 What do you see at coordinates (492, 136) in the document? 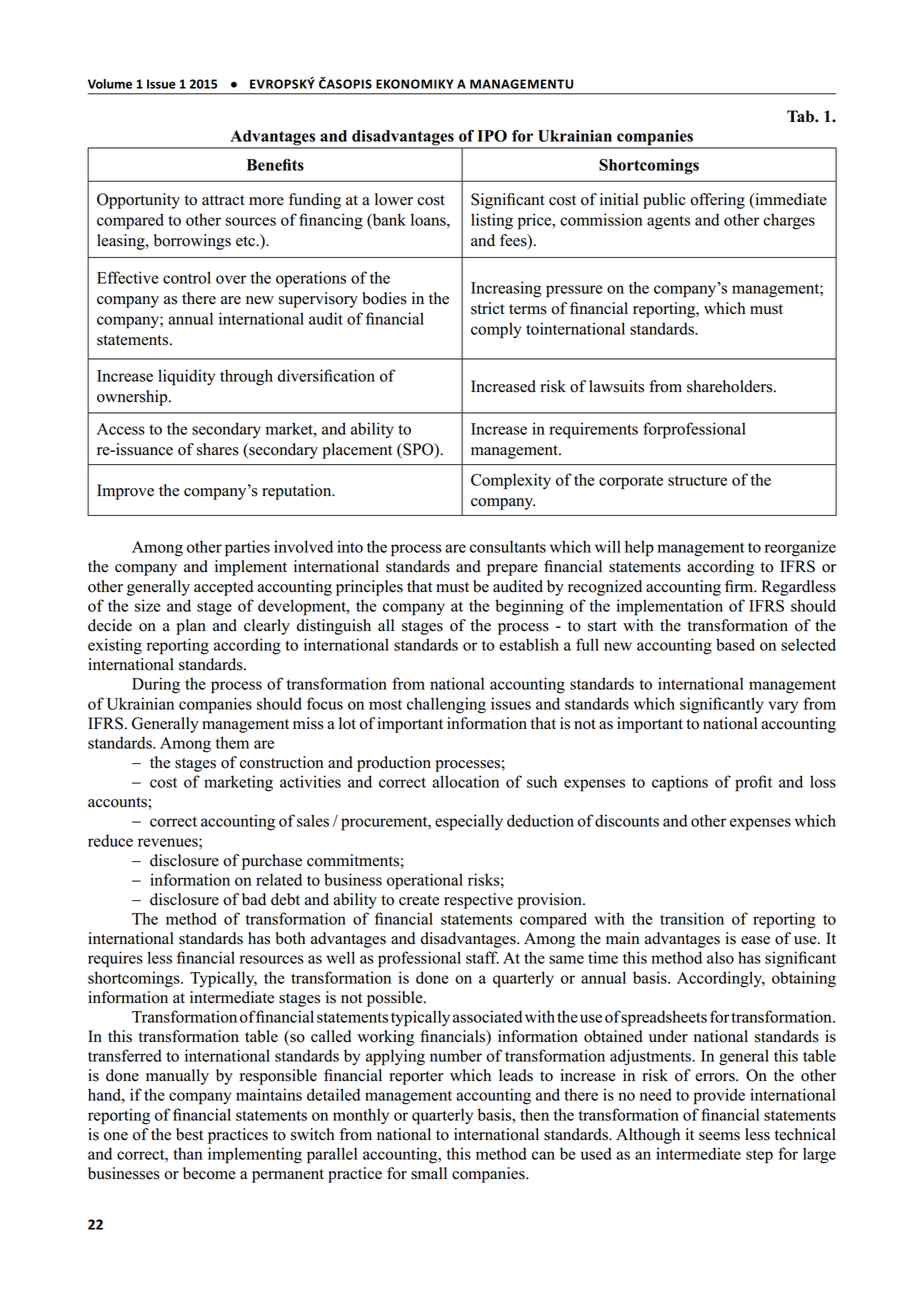
I see `IPO` at bounding box center [492, 136].
